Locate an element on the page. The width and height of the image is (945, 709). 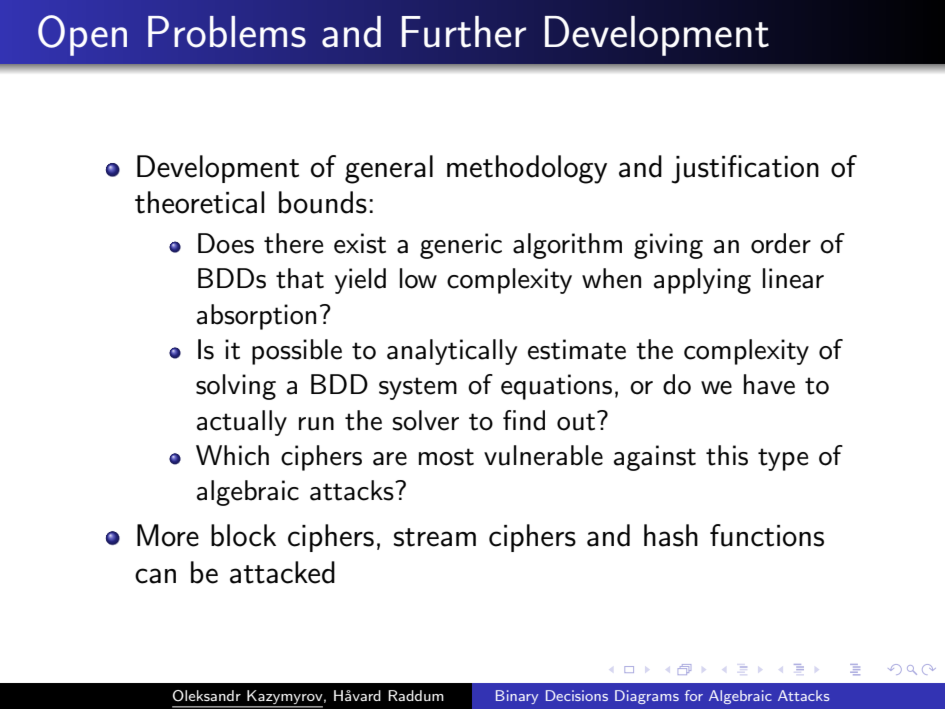
analytically is located at coordinates (452, 352).
